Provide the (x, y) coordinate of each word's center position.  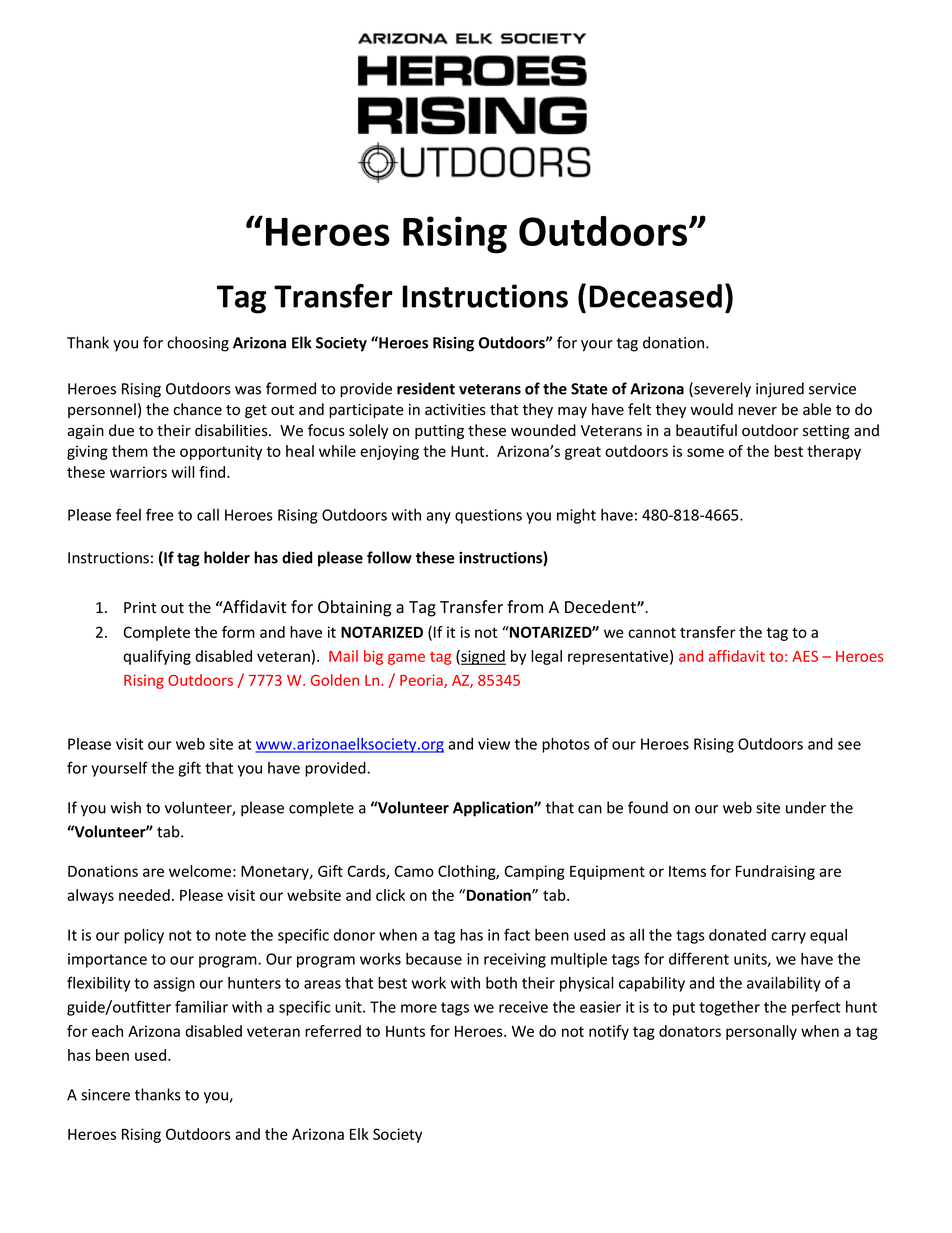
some (705, 452)
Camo (414, 871)
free (160, 514)
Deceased (656, 296)
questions (488, 516)
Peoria (422, 681)
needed (144, 895)
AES (805, 656)
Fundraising (775, 872)
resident (426, 388)
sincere (105, 1095)
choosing (198, 344)
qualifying (157, 657)
